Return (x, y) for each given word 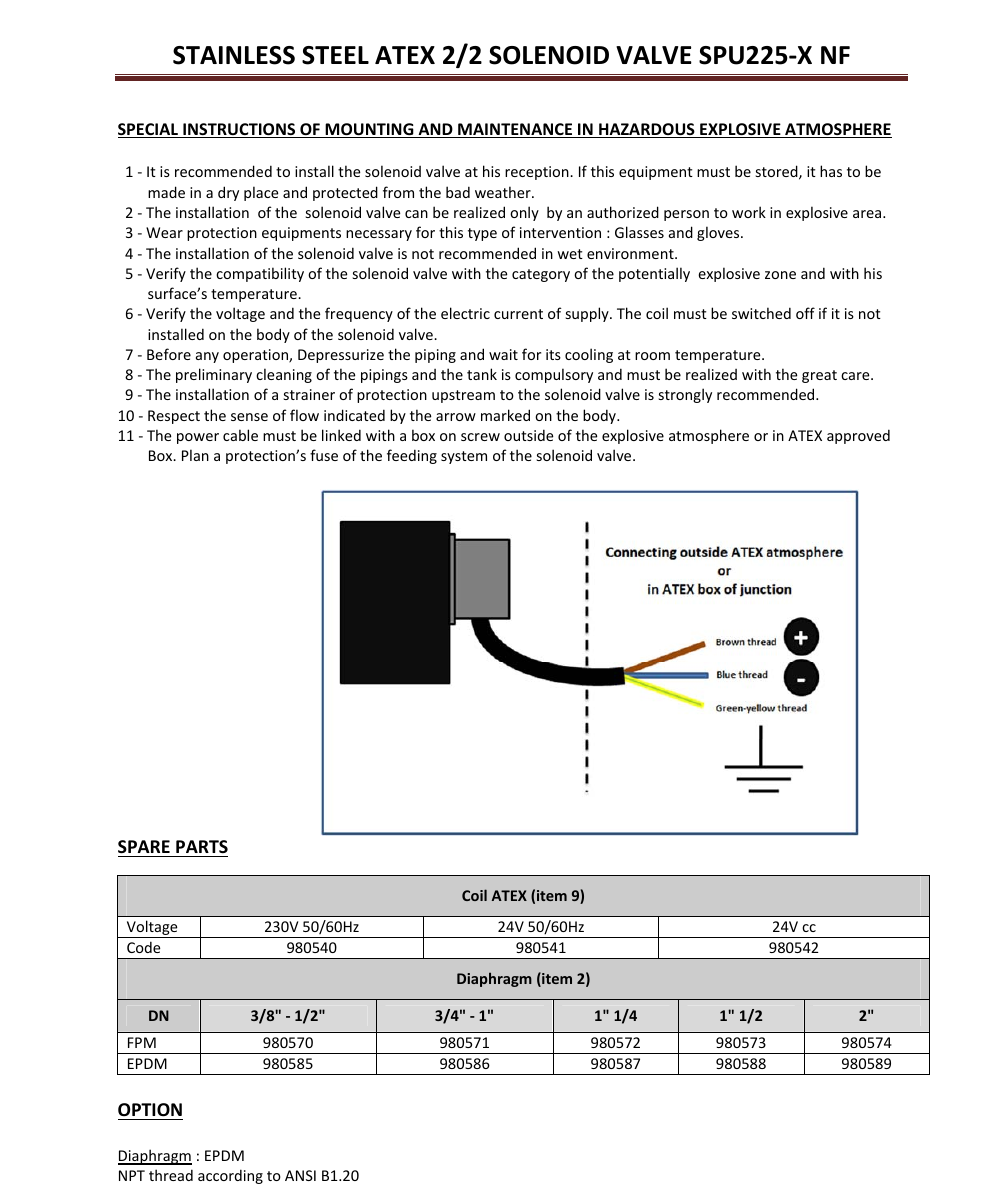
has (831, 171)
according (230, 1176)
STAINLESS (234, 55)
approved (858, 436)
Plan (195, 455)
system (464, 457)
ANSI (300, 1175)
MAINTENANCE (515, 130)
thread (171, 1175)
